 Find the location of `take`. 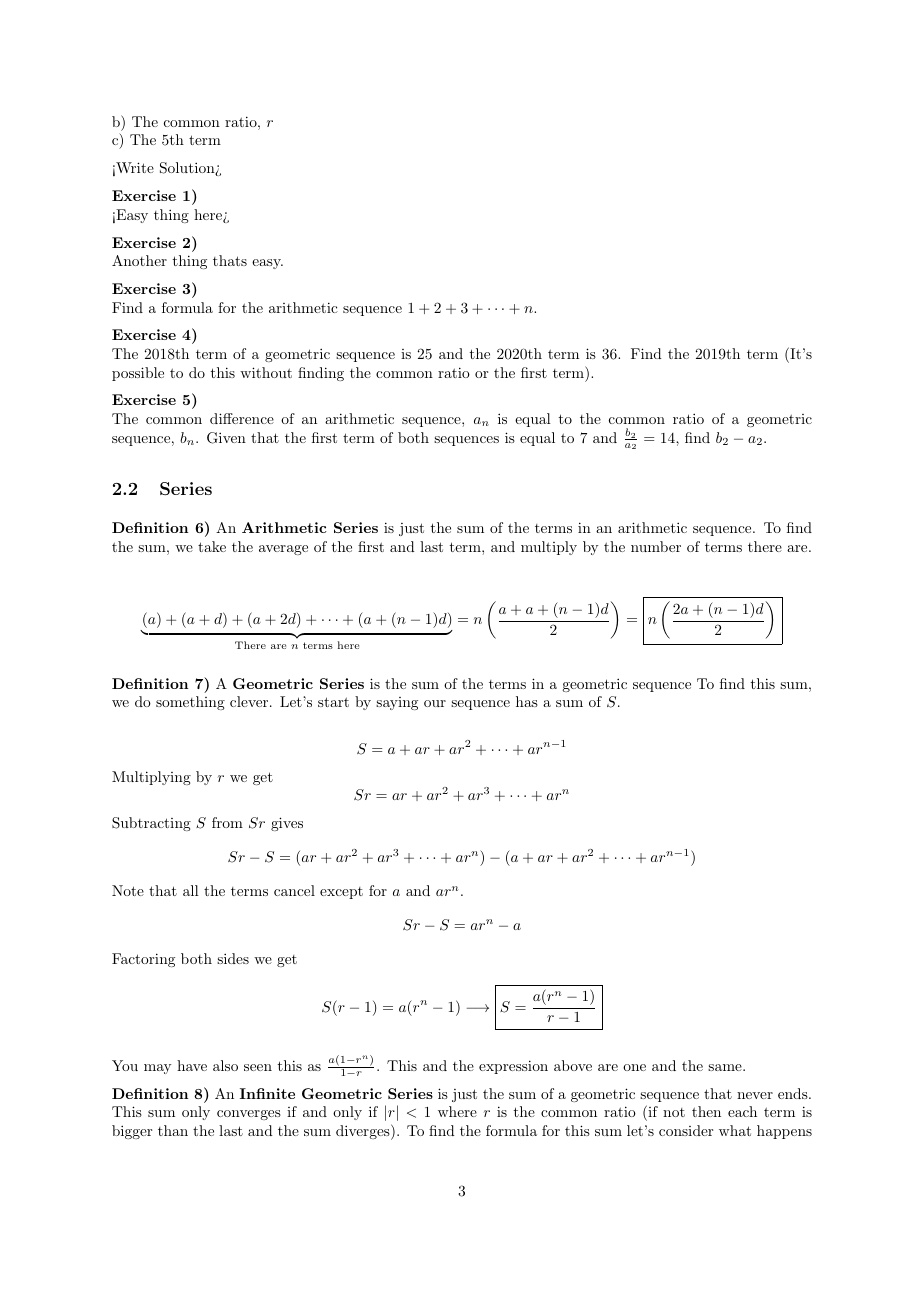

take is located at coordinates (212, 546).
